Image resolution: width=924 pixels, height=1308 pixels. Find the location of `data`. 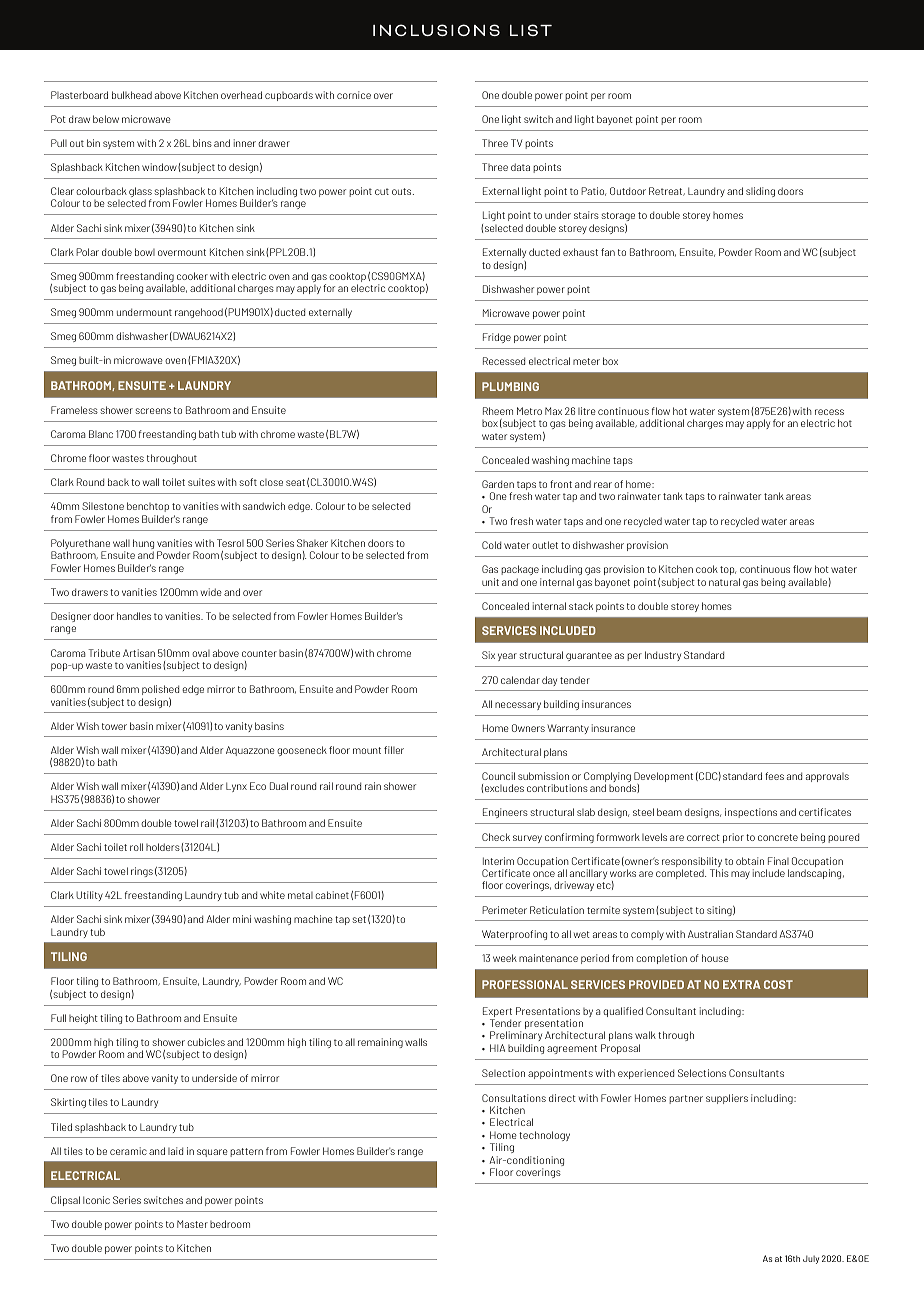

data is located at coordinates (520, 167).
